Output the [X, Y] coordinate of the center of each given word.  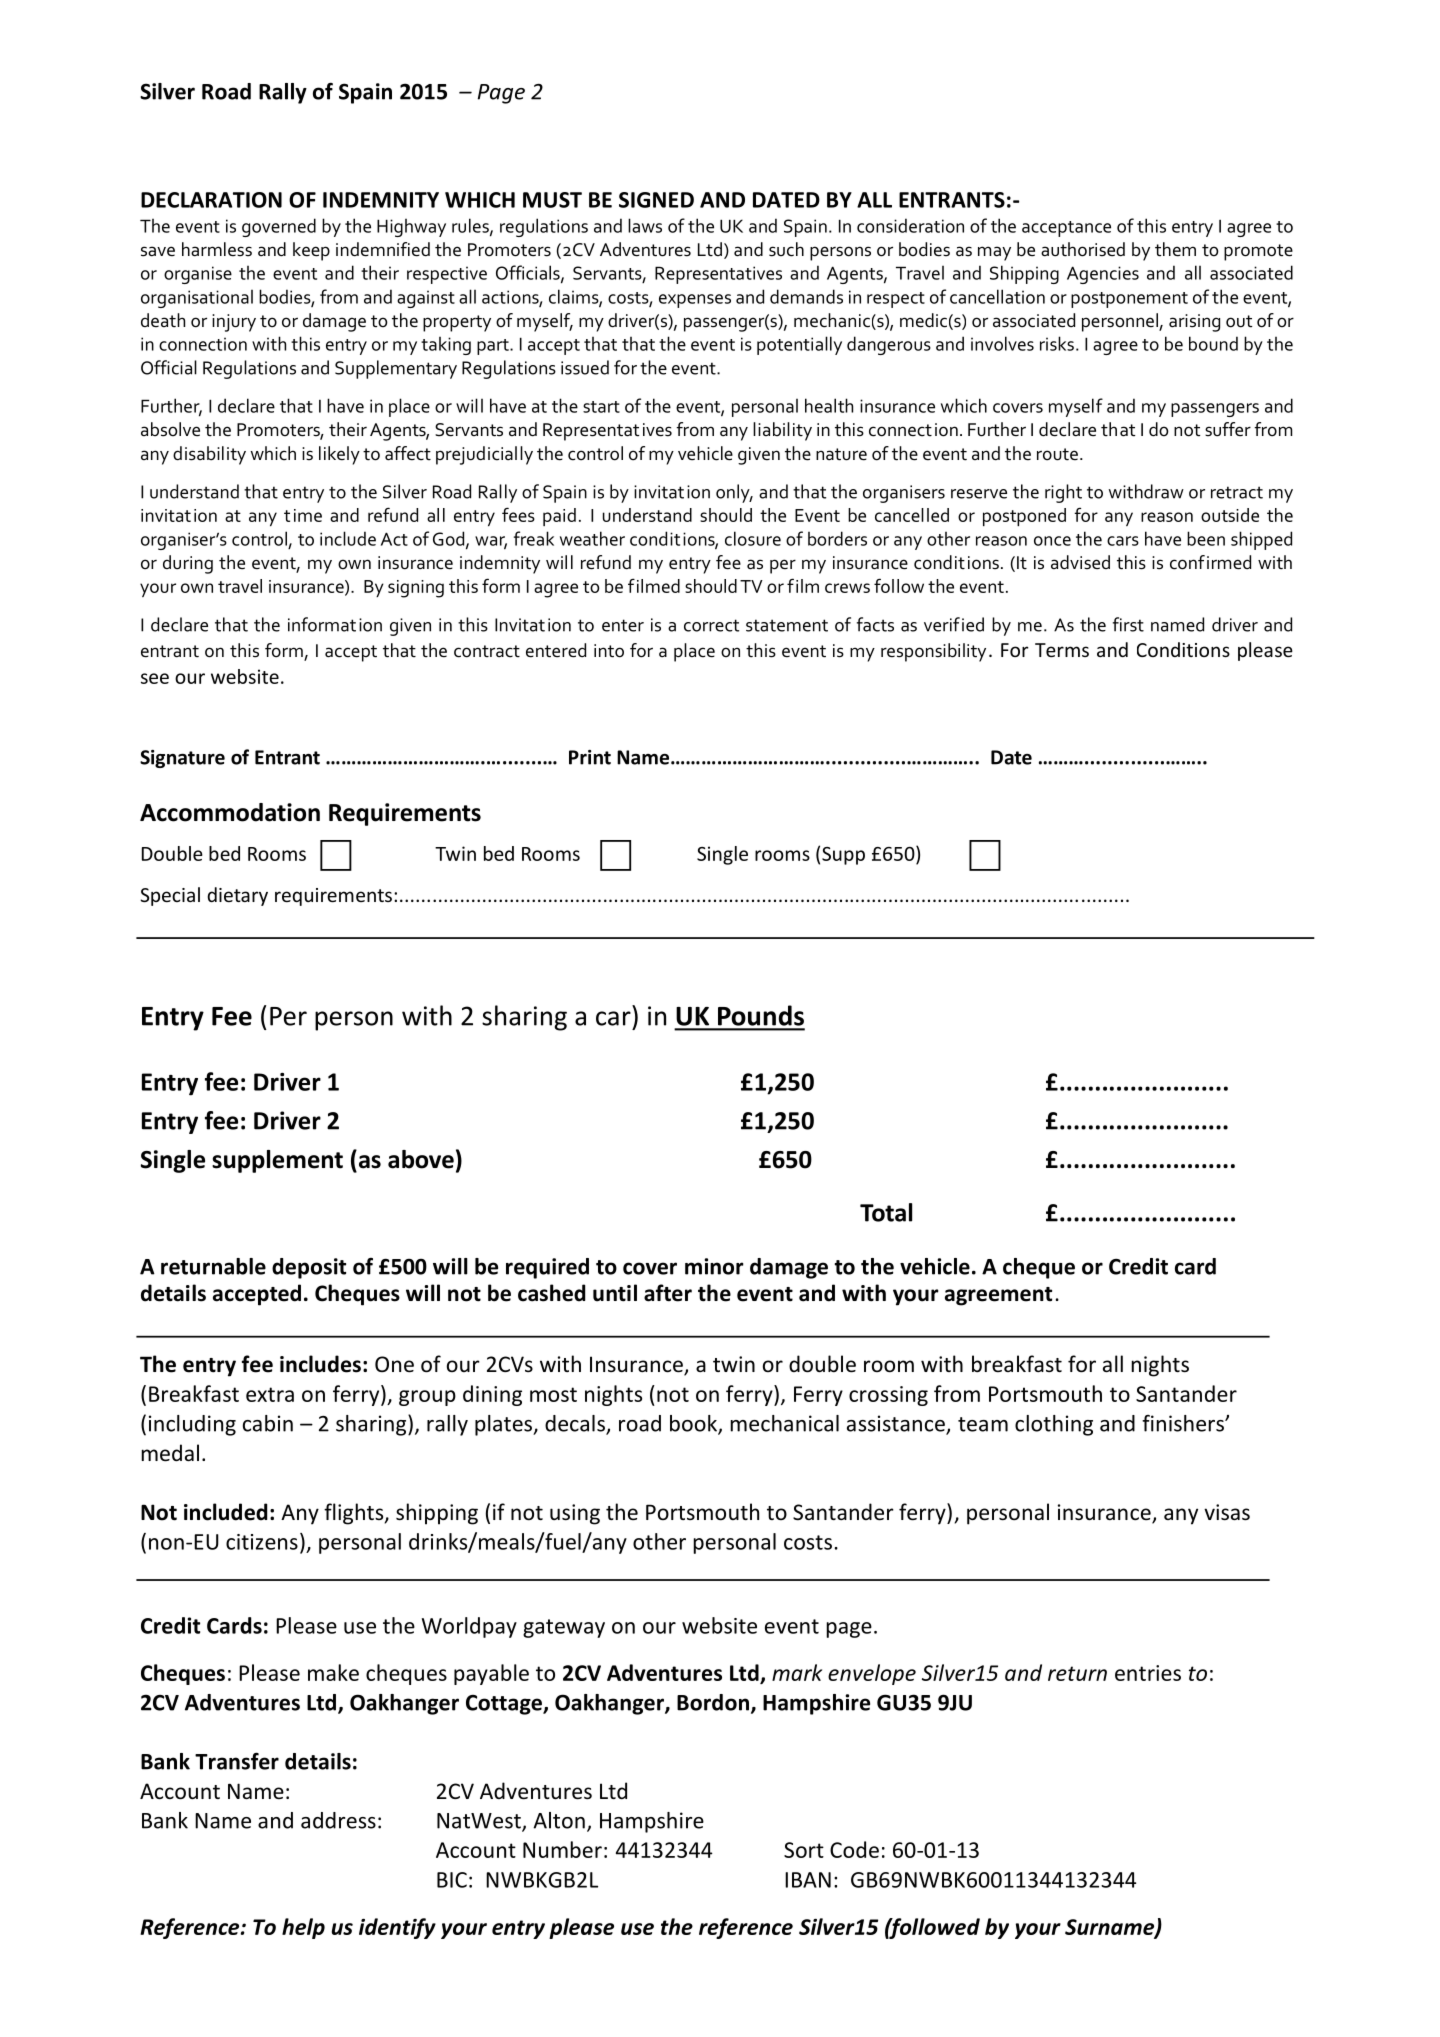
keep [311, 251]
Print [590, 757]
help [303, 1928]
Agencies [1103, 275]
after [668, 1293]
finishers [1184, 1423]
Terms [1062, 650]
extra [270, 1394]
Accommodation [230, 812]
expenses [695, 301]
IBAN [808, 1880]
